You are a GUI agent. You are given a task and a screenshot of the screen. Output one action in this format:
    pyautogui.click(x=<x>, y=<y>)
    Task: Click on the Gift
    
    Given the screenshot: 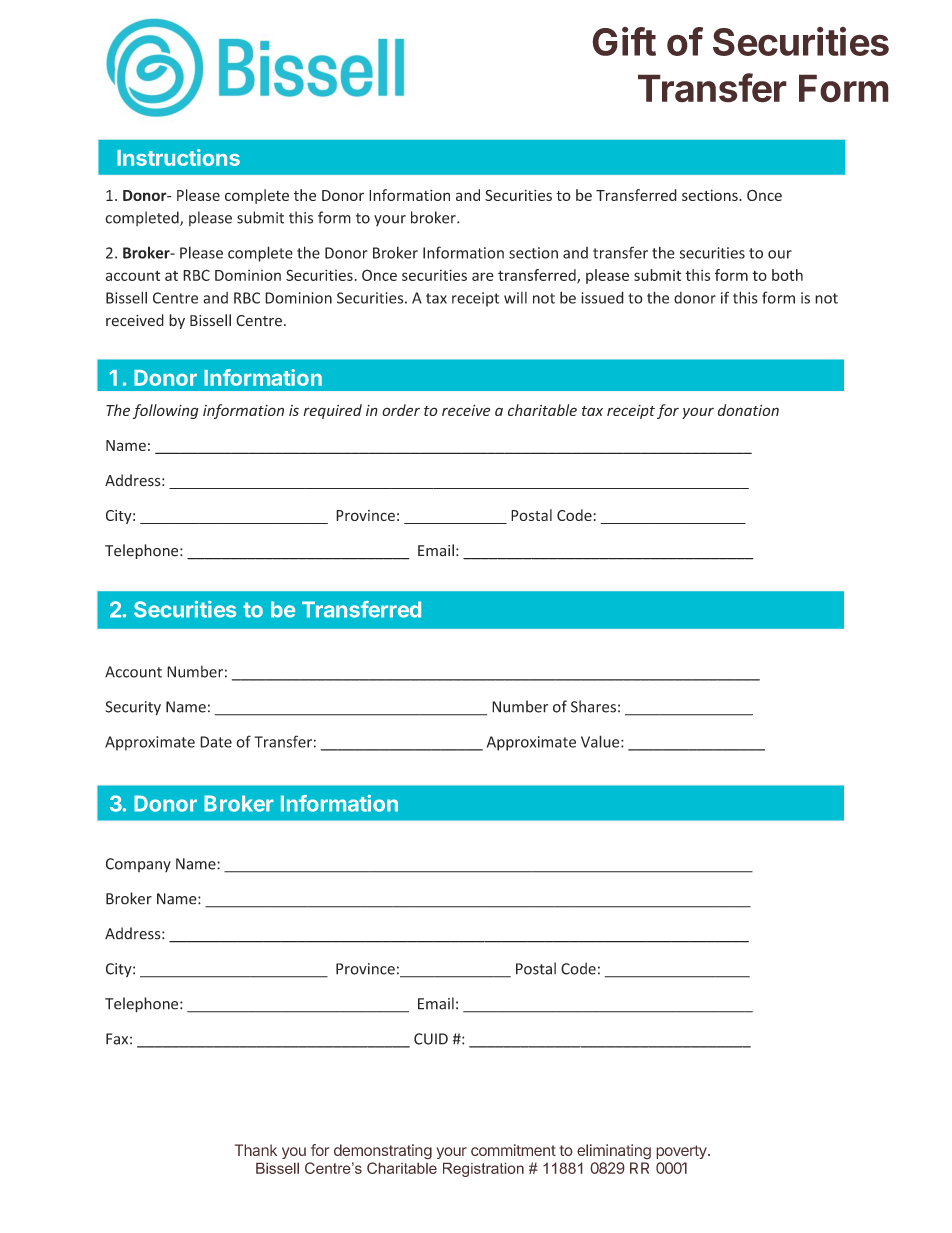 What is the action you would take?
    pyautogui.click(x=624, y=41)
